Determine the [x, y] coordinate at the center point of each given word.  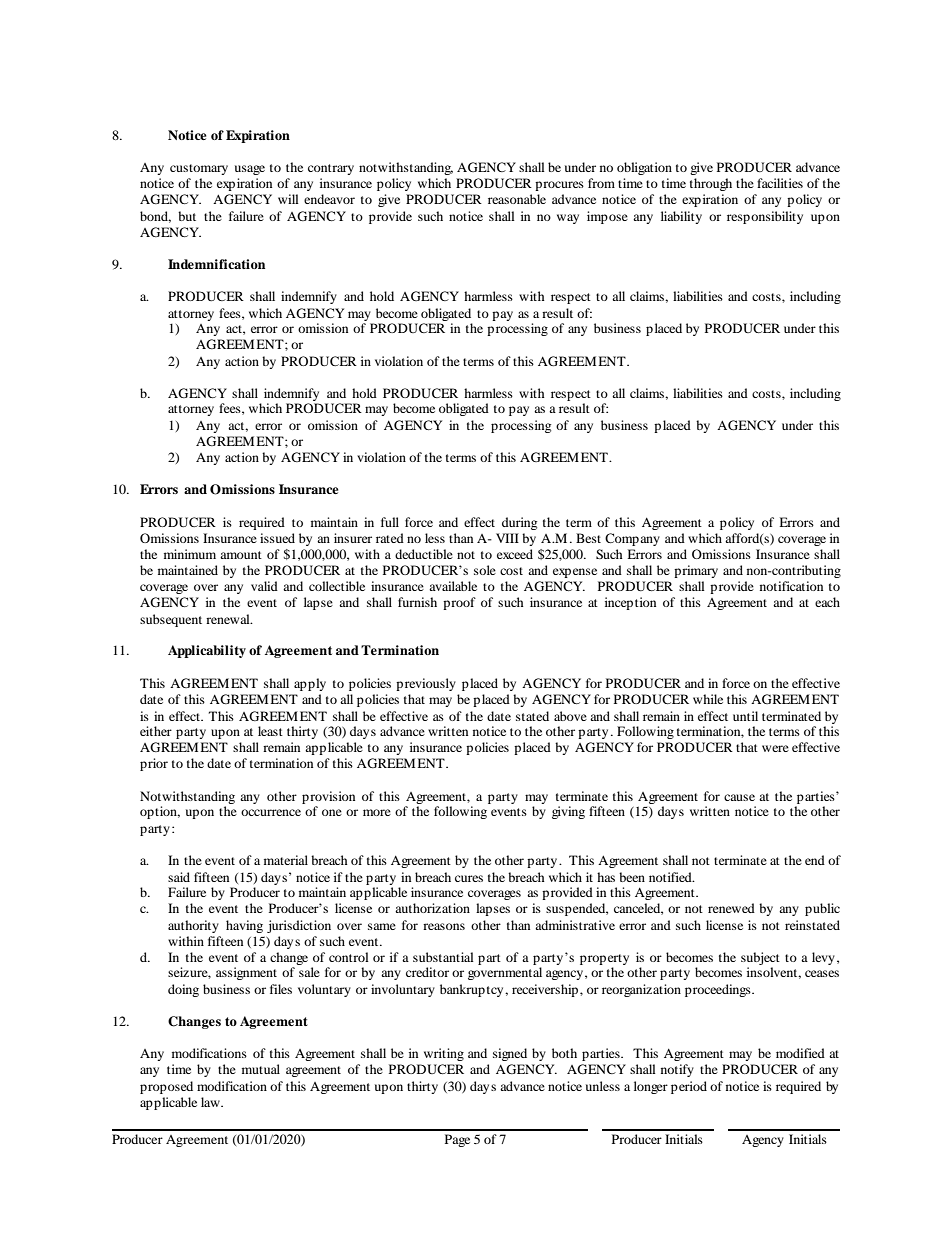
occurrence [271, 812]
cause [739, 797]
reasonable [517, 199]
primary [696, 571]
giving [568, 812]
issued [277, 538]
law [211, 1102]
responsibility [765, 217]
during [519, 523]
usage [250, 170]
